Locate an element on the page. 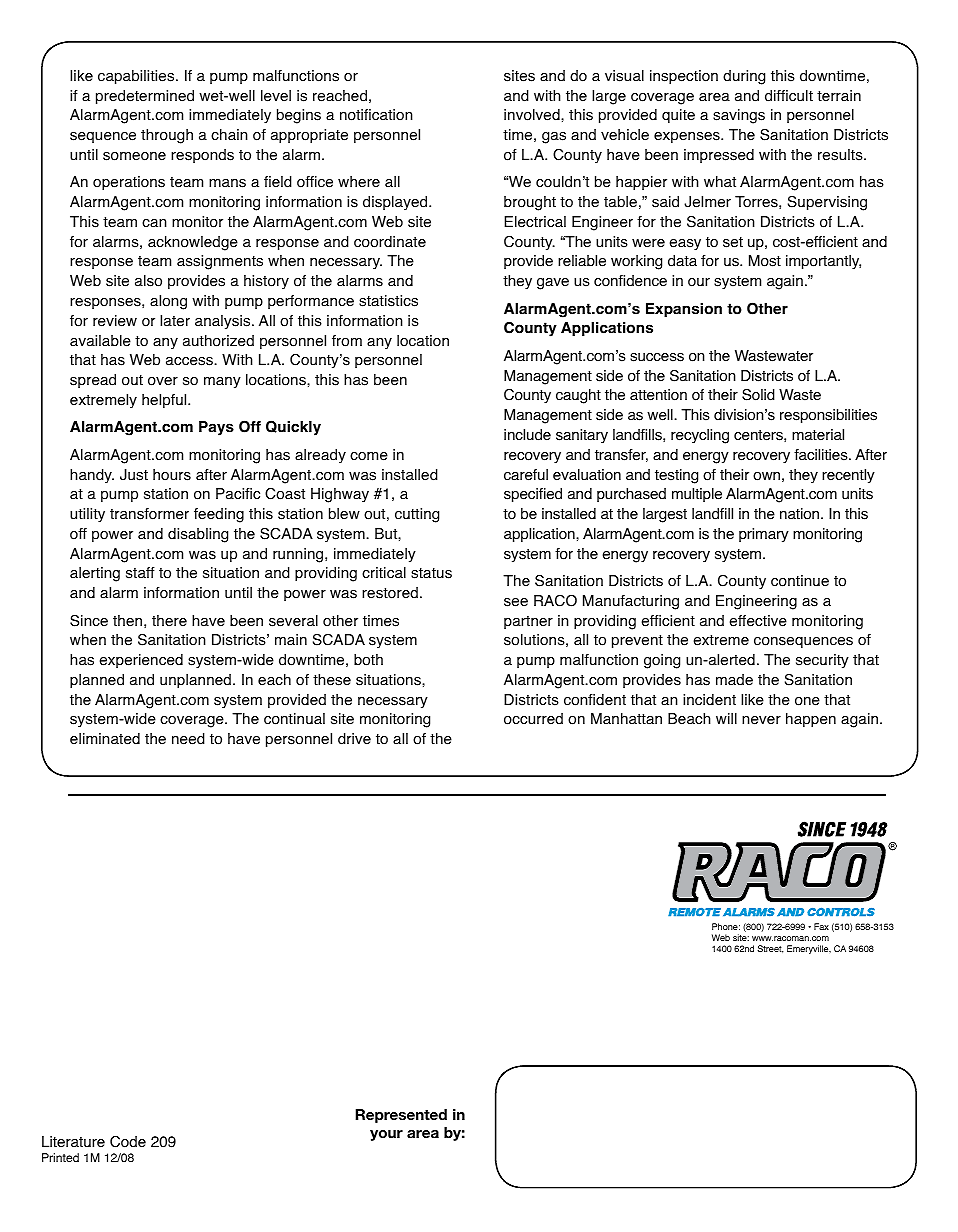 Image resolution: width=958 pixels, height=1232 pixels. see is located at coordinates (516, 602).
